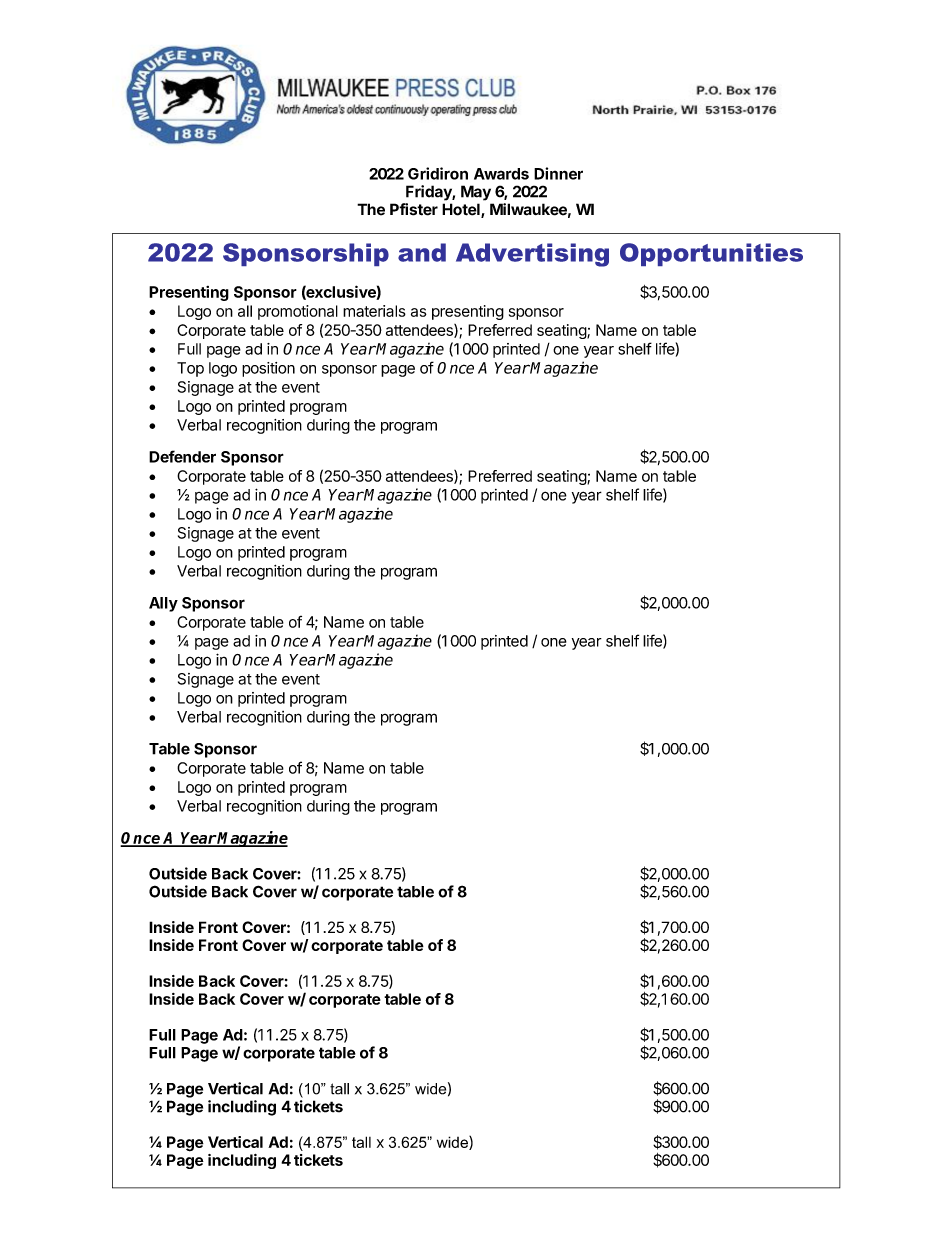 The image size is (952, 1233). Describe the element at coordinates (182, 456) in the image. I see `Defender` at that location.
